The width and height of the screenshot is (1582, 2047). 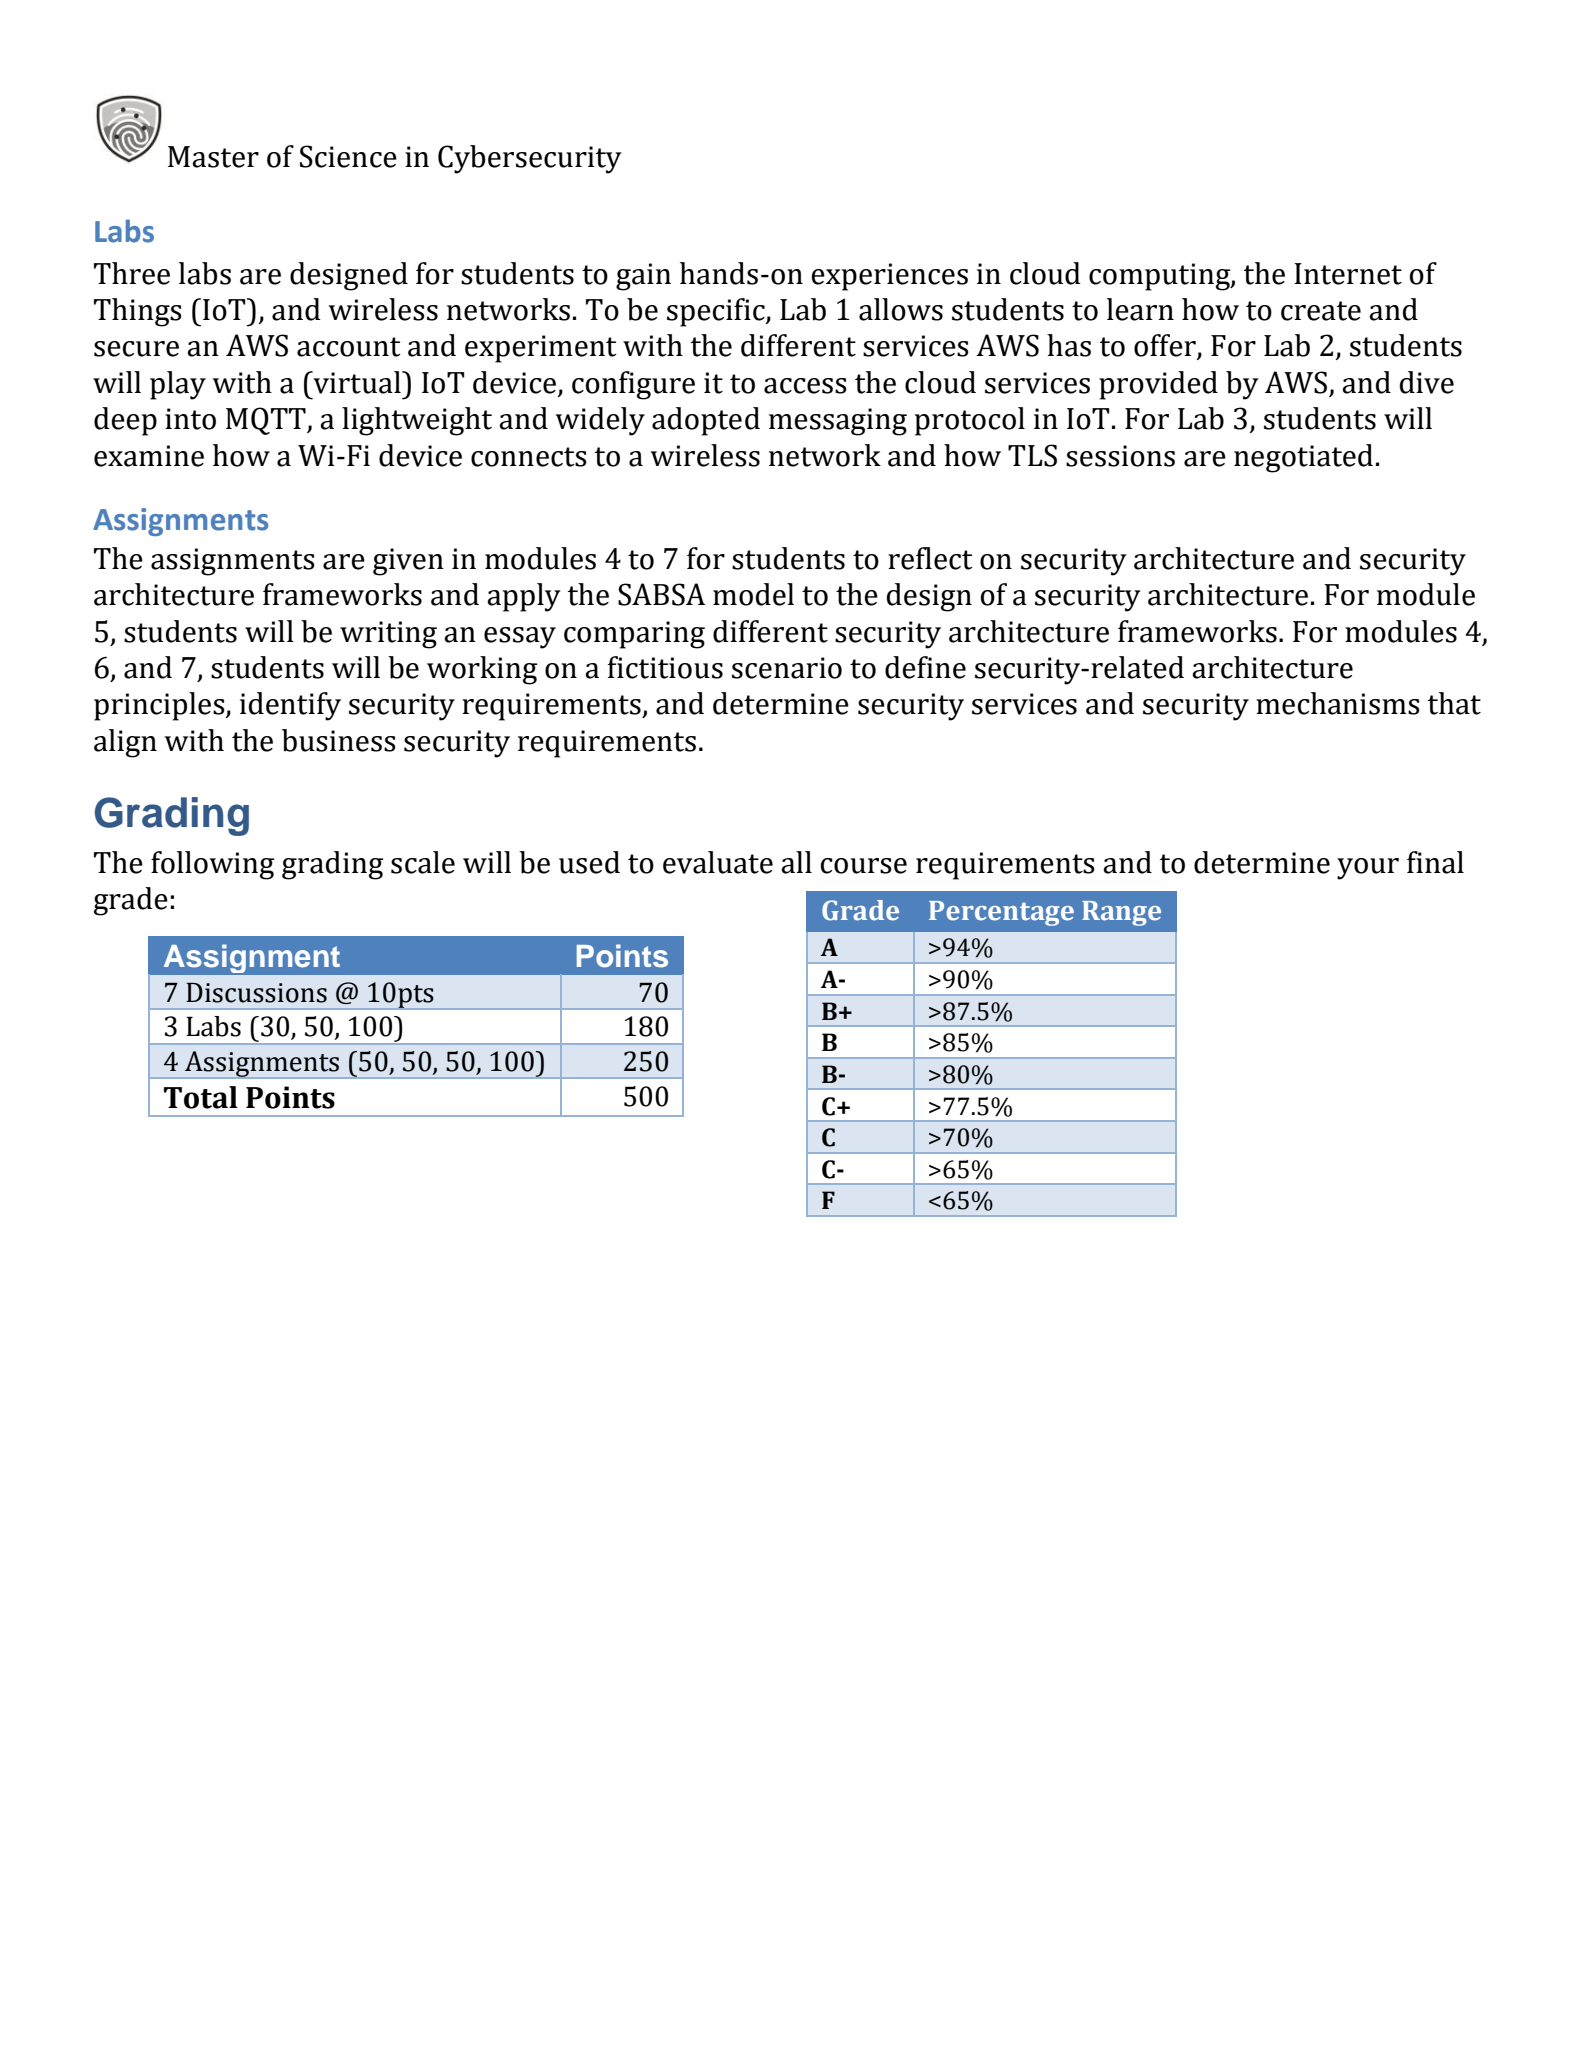 I want to click on scenario, so click(x=787, y=668).
